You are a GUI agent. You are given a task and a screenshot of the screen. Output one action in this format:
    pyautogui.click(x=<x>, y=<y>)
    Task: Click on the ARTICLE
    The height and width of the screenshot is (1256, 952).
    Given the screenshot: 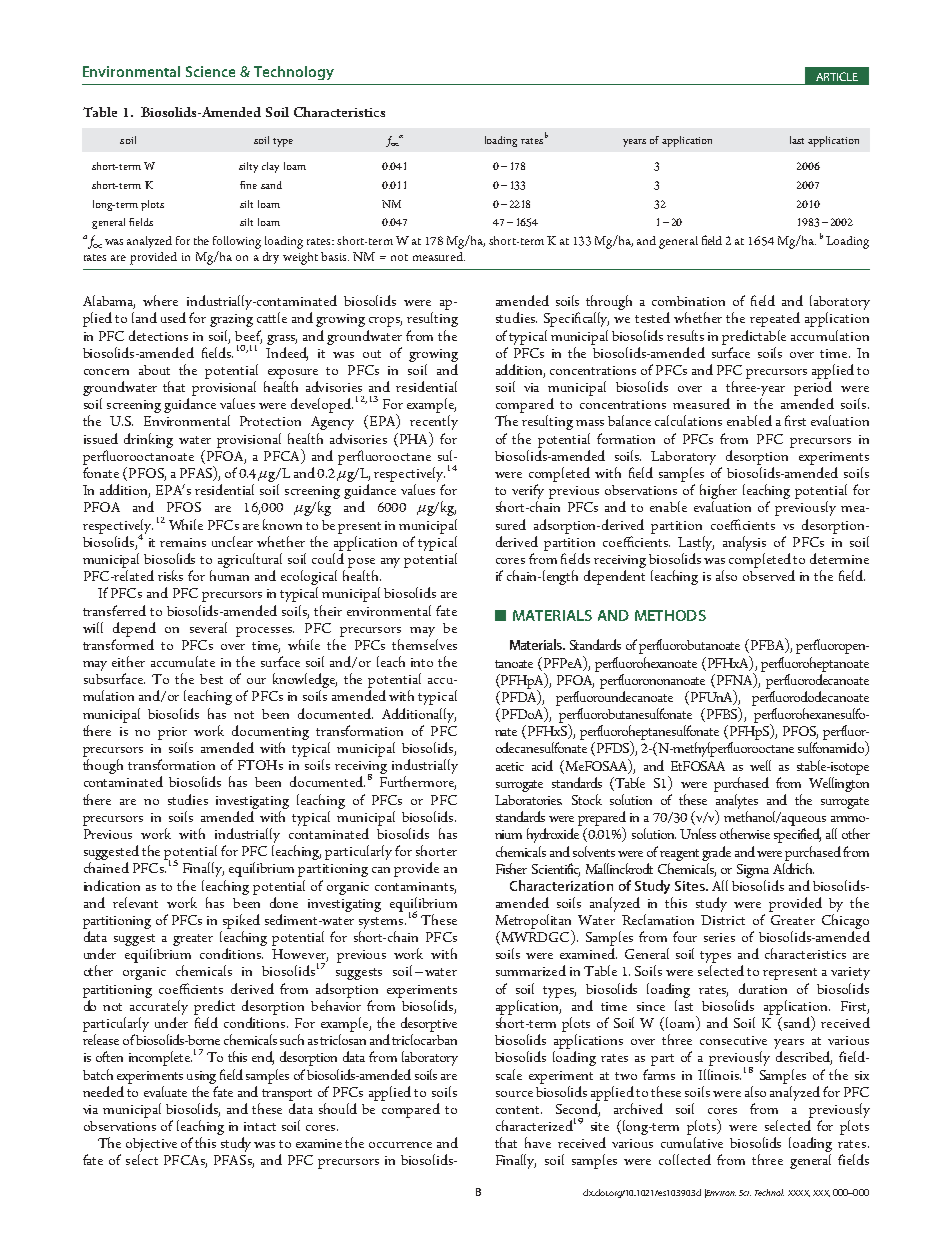 What is the action you would take?
    pyautogui.click(x=837, y=76)
